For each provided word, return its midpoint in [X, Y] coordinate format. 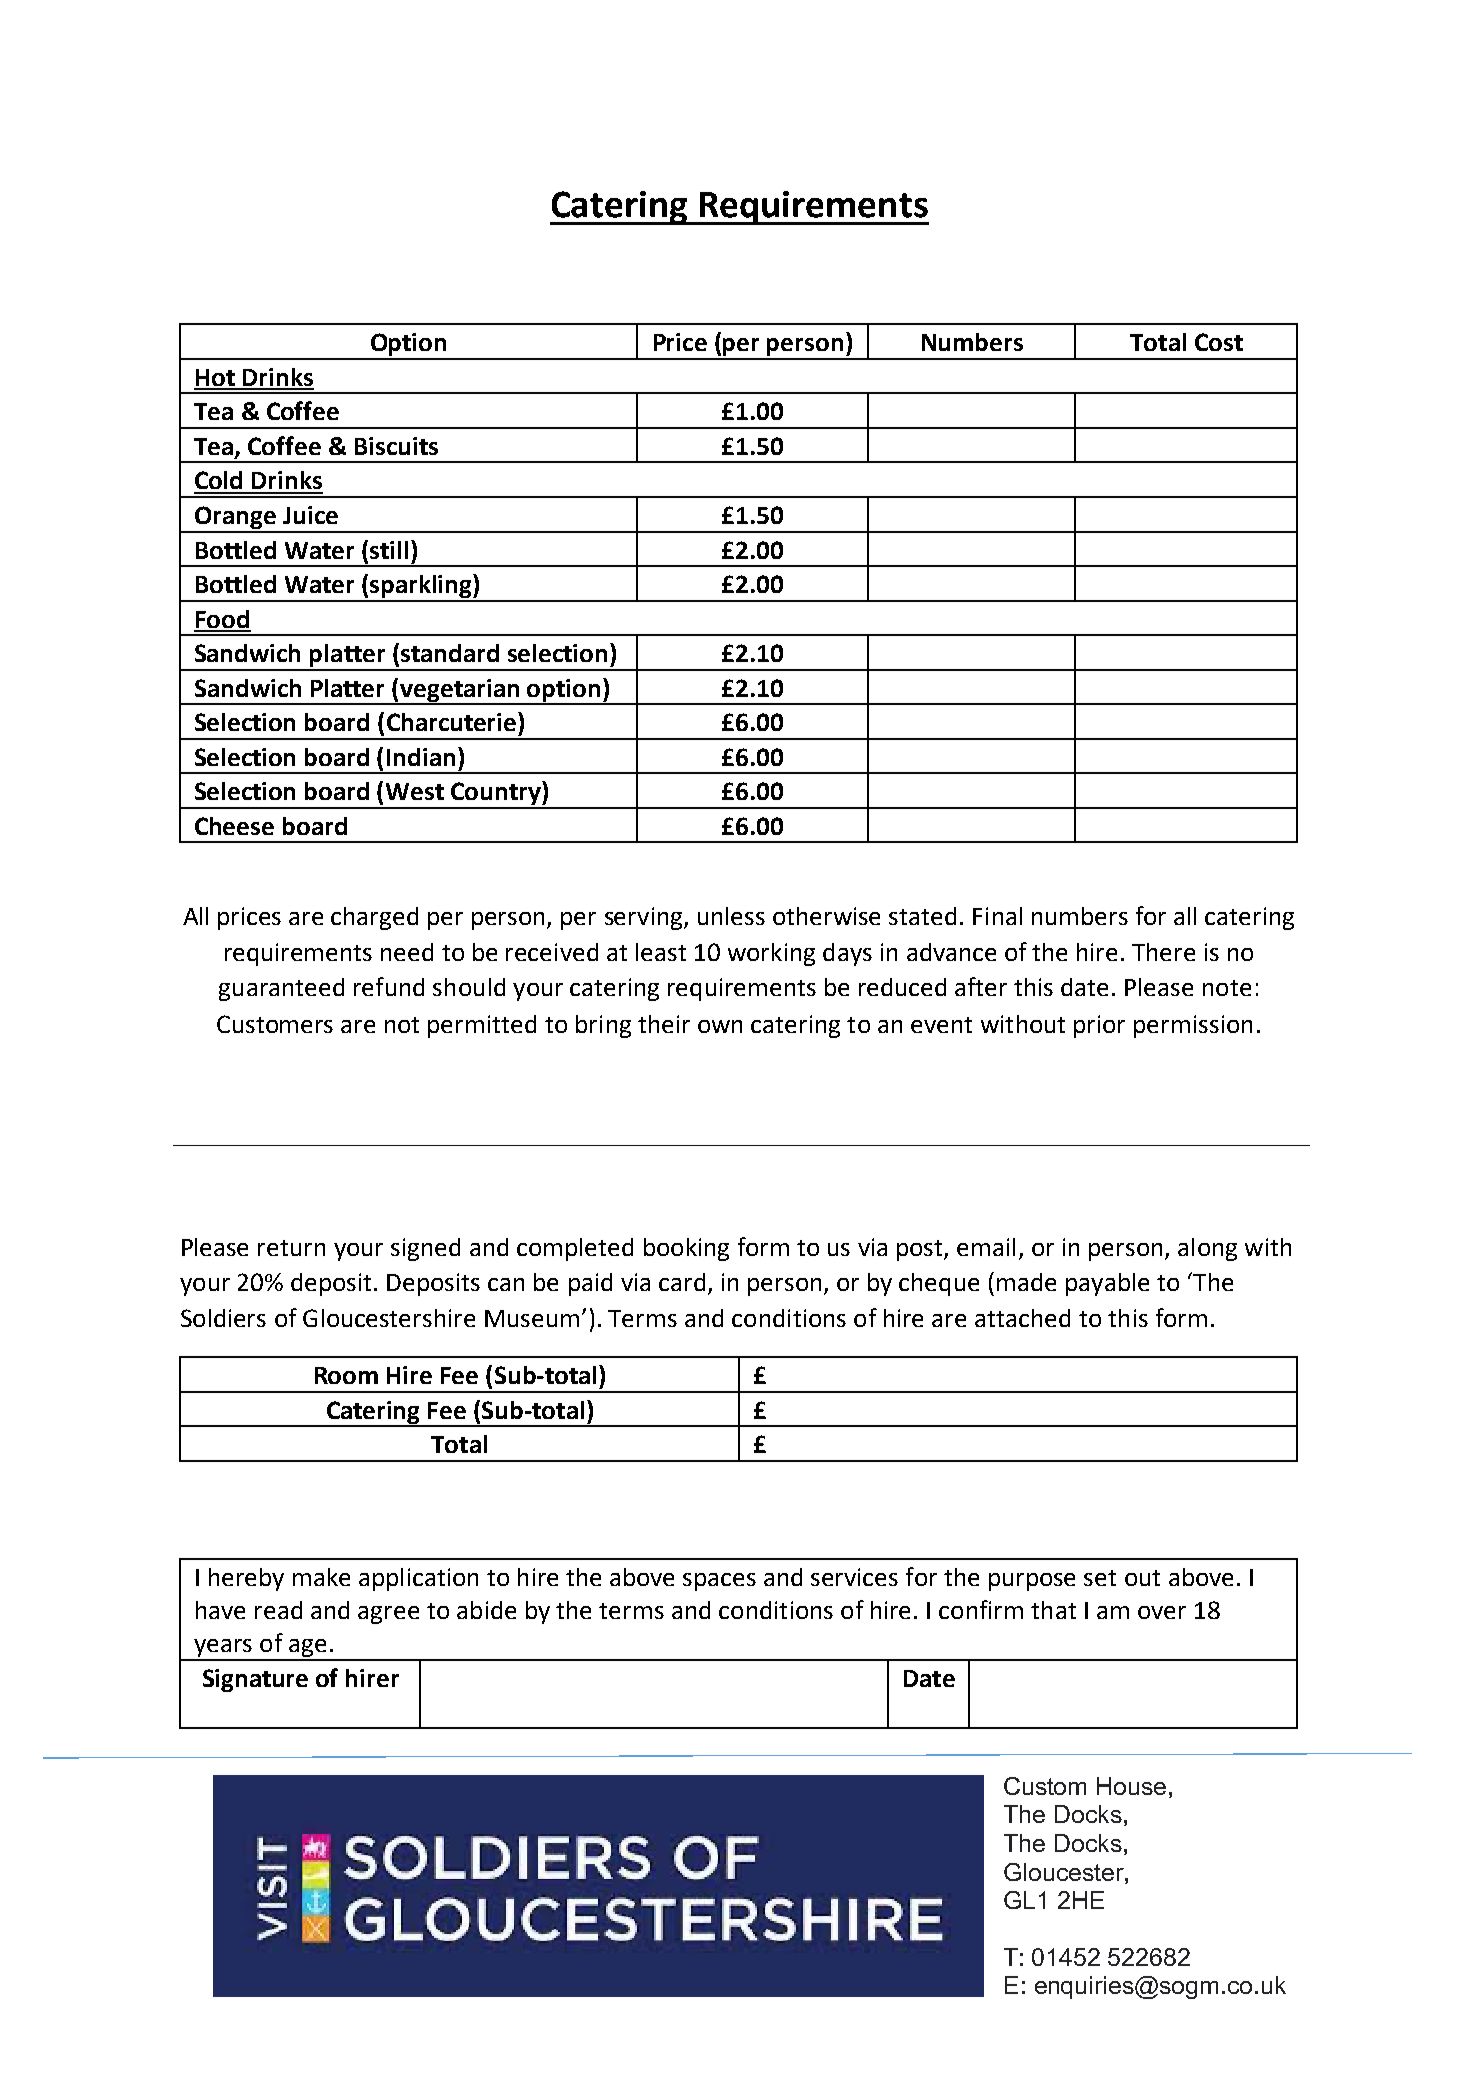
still [389, 550]
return [291, 1248]
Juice [310, 515]
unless [731, 916]
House [1131, 1786]
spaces [719, 1582]
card [682, 1282]
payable [1107, 1284]
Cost [1219, 342]
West [415, 791]
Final [997, 916]
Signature [255, 1680]
